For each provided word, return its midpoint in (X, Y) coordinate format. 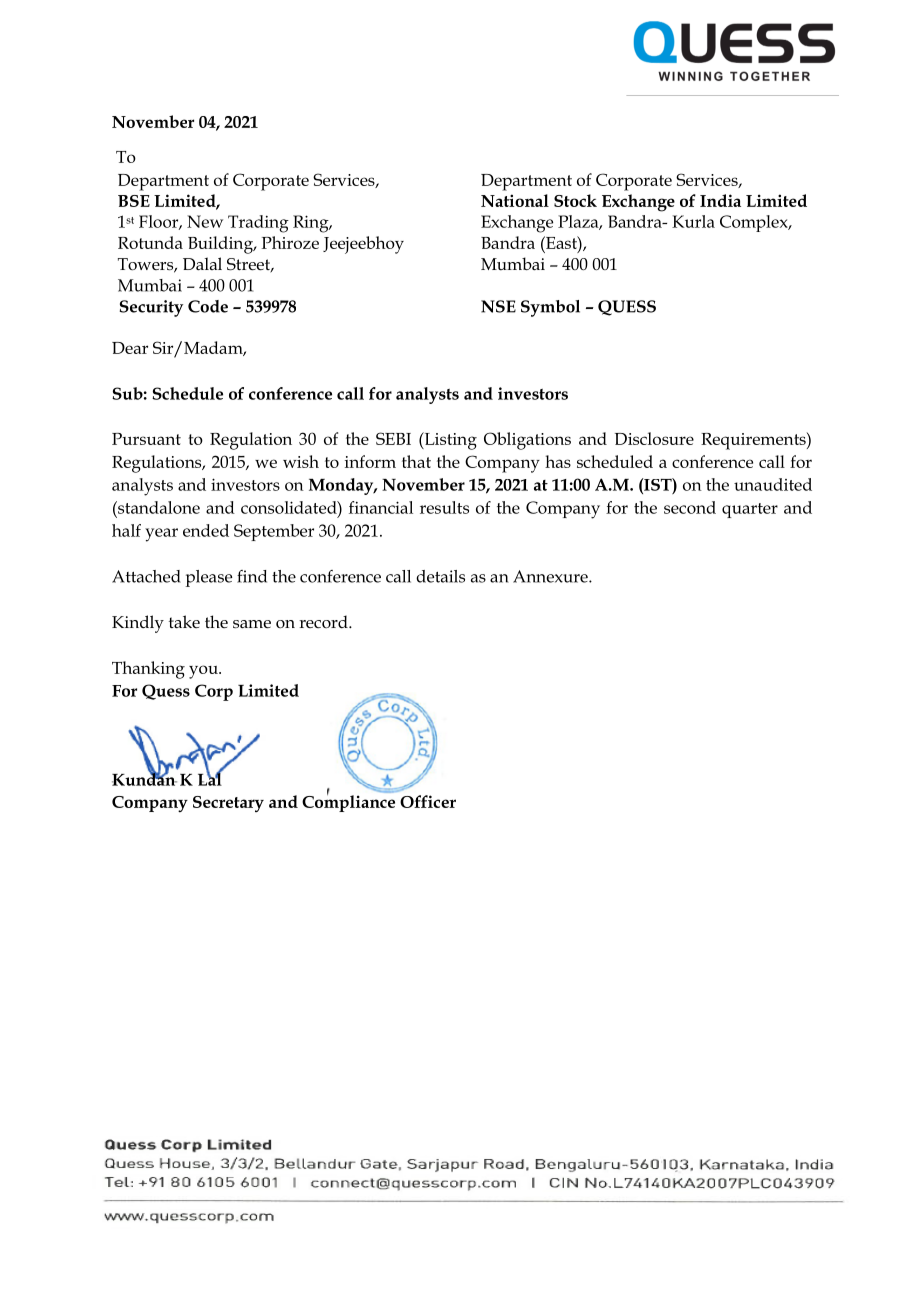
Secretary (228, 804)
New (205, 221)
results (444, 507)
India (720, 200)
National (515, 200)
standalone (158, 507)
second (690, 507)
